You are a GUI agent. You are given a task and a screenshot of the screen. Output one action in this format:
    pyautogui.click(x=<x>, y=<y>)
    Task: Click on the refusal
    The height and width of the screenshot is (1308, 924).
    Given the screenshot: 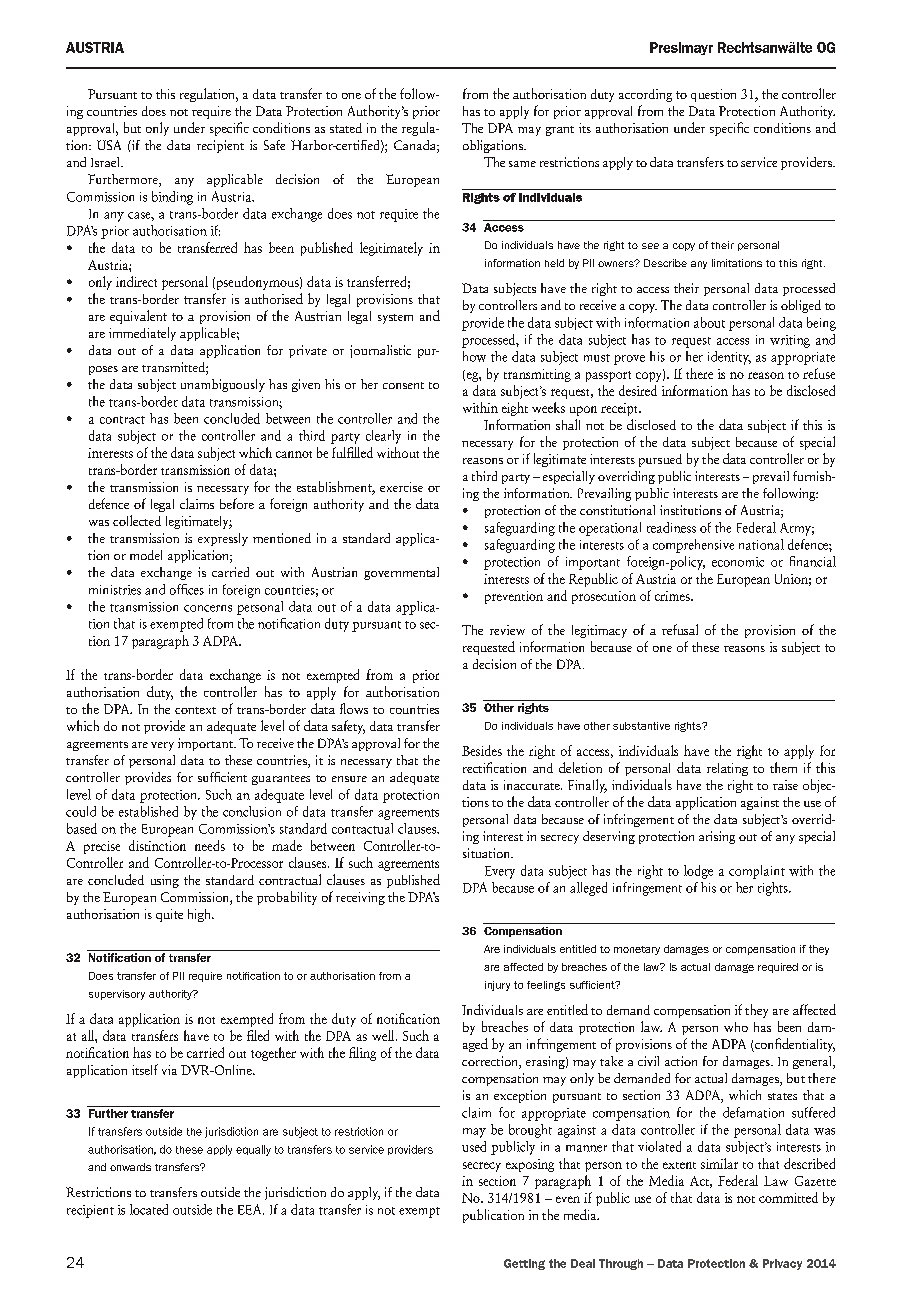 What is the action you would take?
    pyautogui.click(x=680, y=629)
